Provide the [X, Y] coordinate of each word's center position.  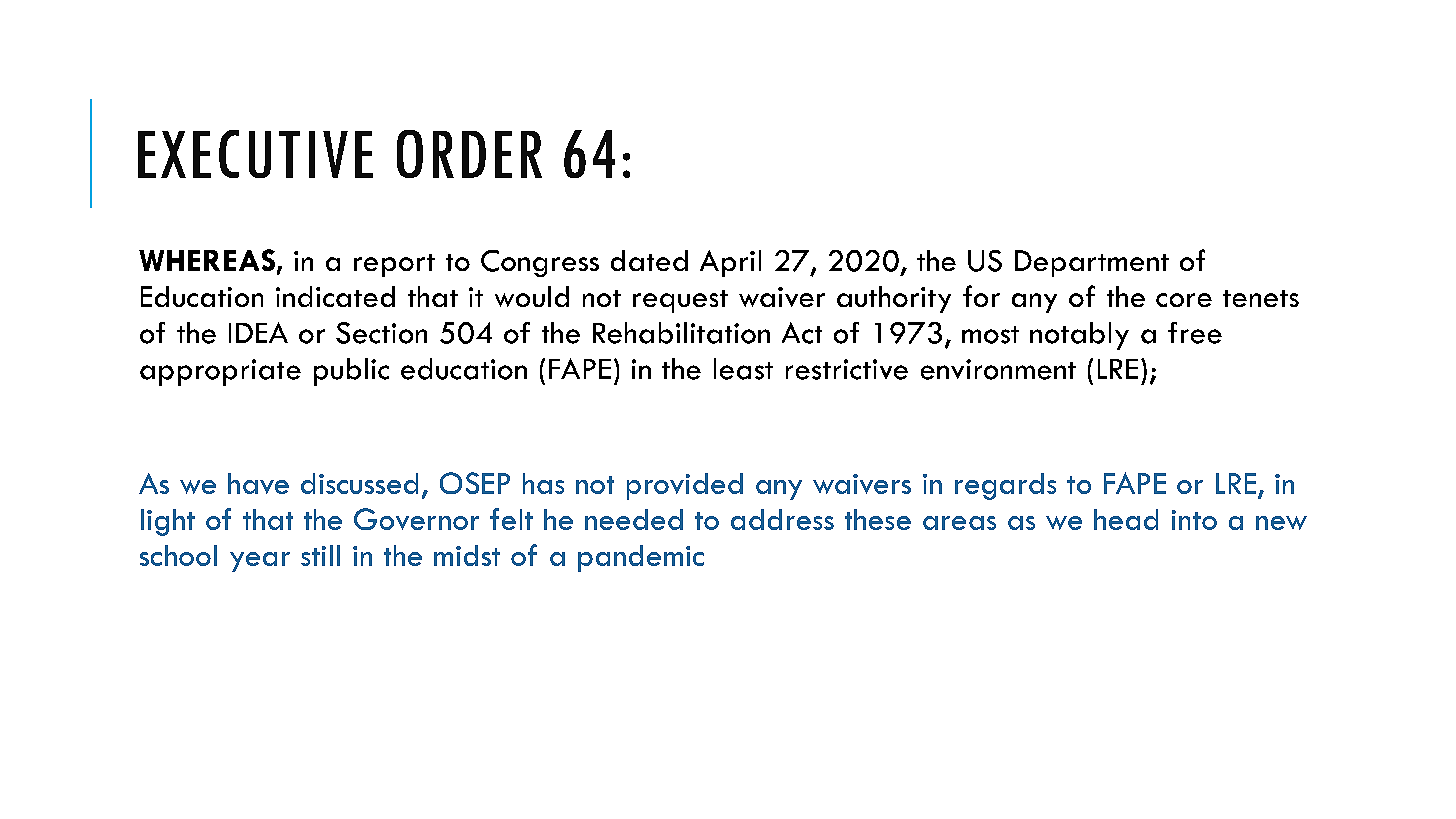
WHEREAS [208, 261]
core [1184, 300]
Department [1092, 263]
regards [1005, 486]
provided [685, 486]
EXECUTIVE [255, 154]
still [320, 555]
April [730, 263]
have [258, 483]
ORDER [469, 154]
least [743, 369]
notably [1079, 336]
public [351, 372]
